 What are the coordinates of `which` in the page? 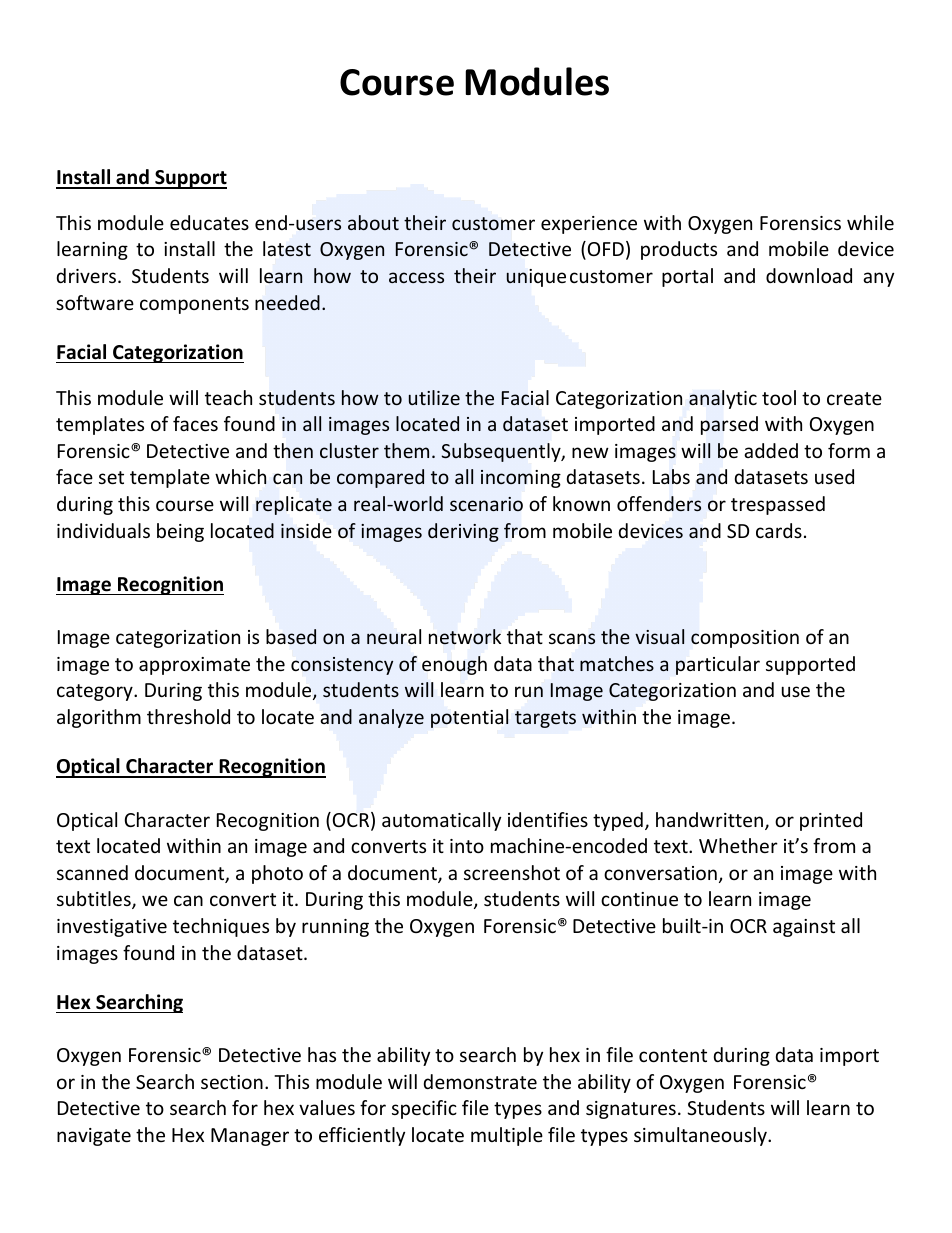 It's located at (240, 476).
